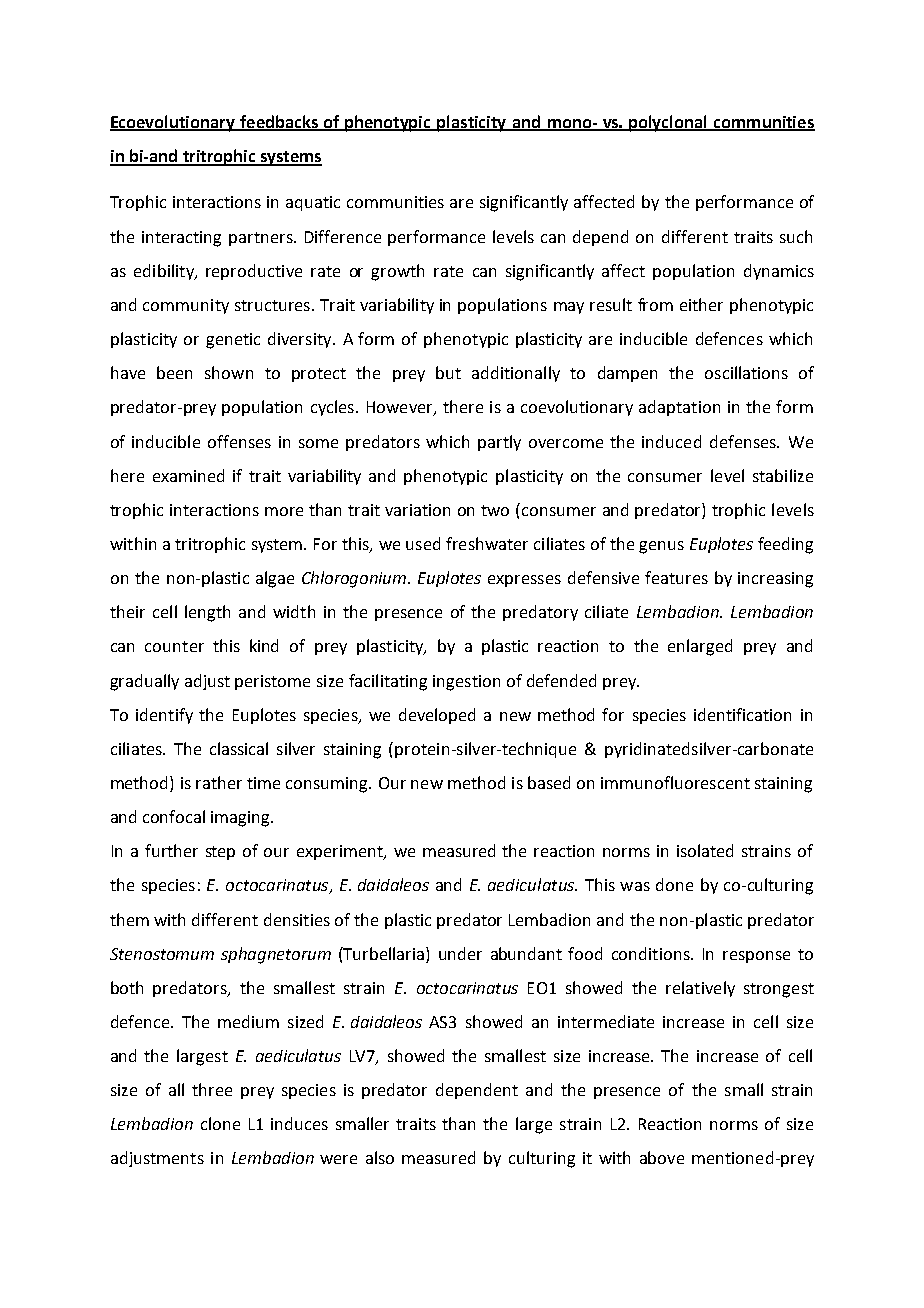  Describe the element at coordinates (796, 236) in the screenshot. I see `such` at that location.
